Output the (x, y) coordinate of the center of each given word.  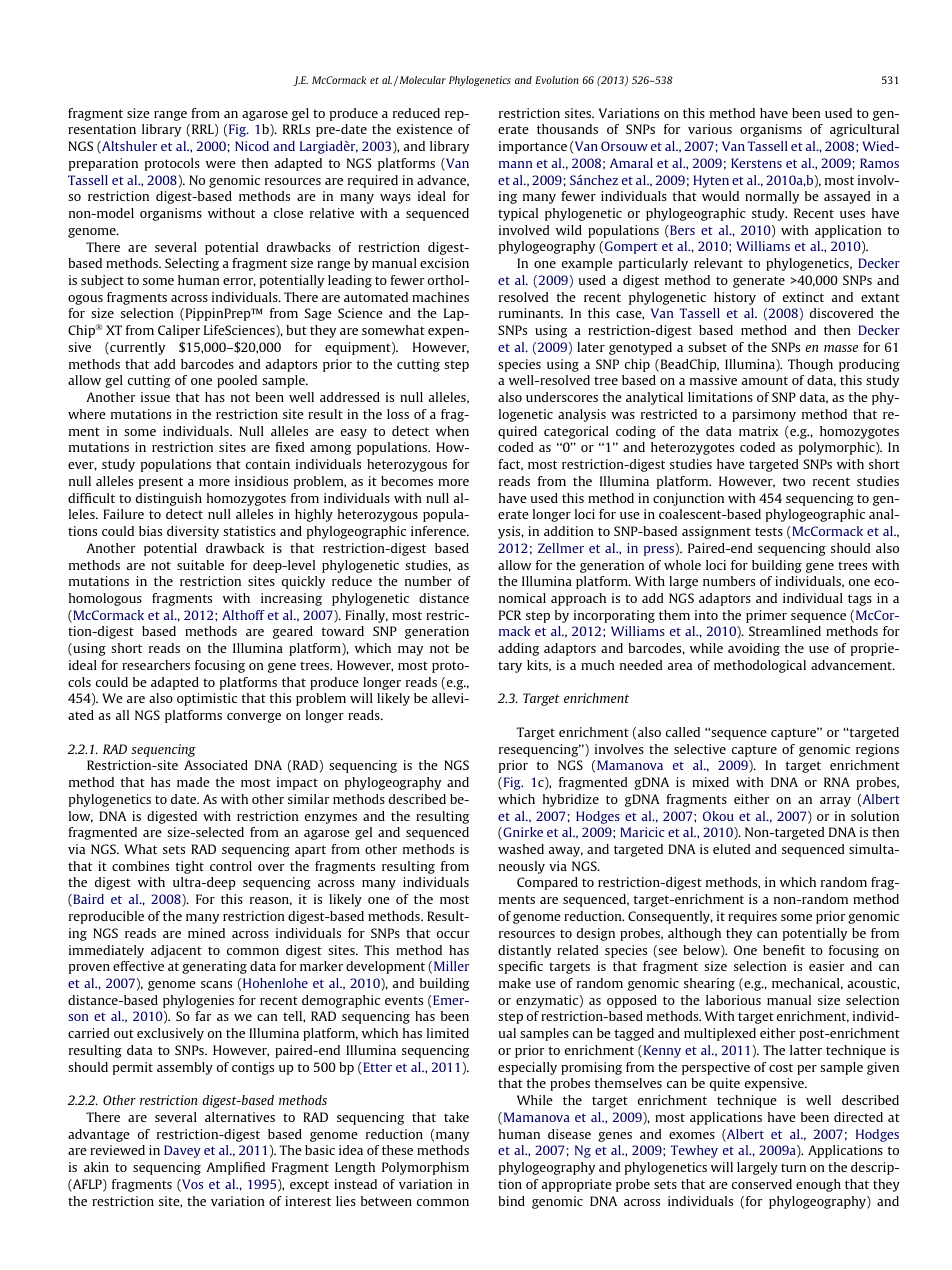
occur (453, 934)
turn (793, 1167)
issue (155, 397)
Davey (182, 1151)
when (452, 431)
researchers (156, 665)
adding (518, 649)
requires (752, 917)
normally (772, 197)
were (221, 164)
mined (206, 933)
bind (511, 1201)
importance (533, 147)
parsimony (764, 415)
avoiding (754, 649)
